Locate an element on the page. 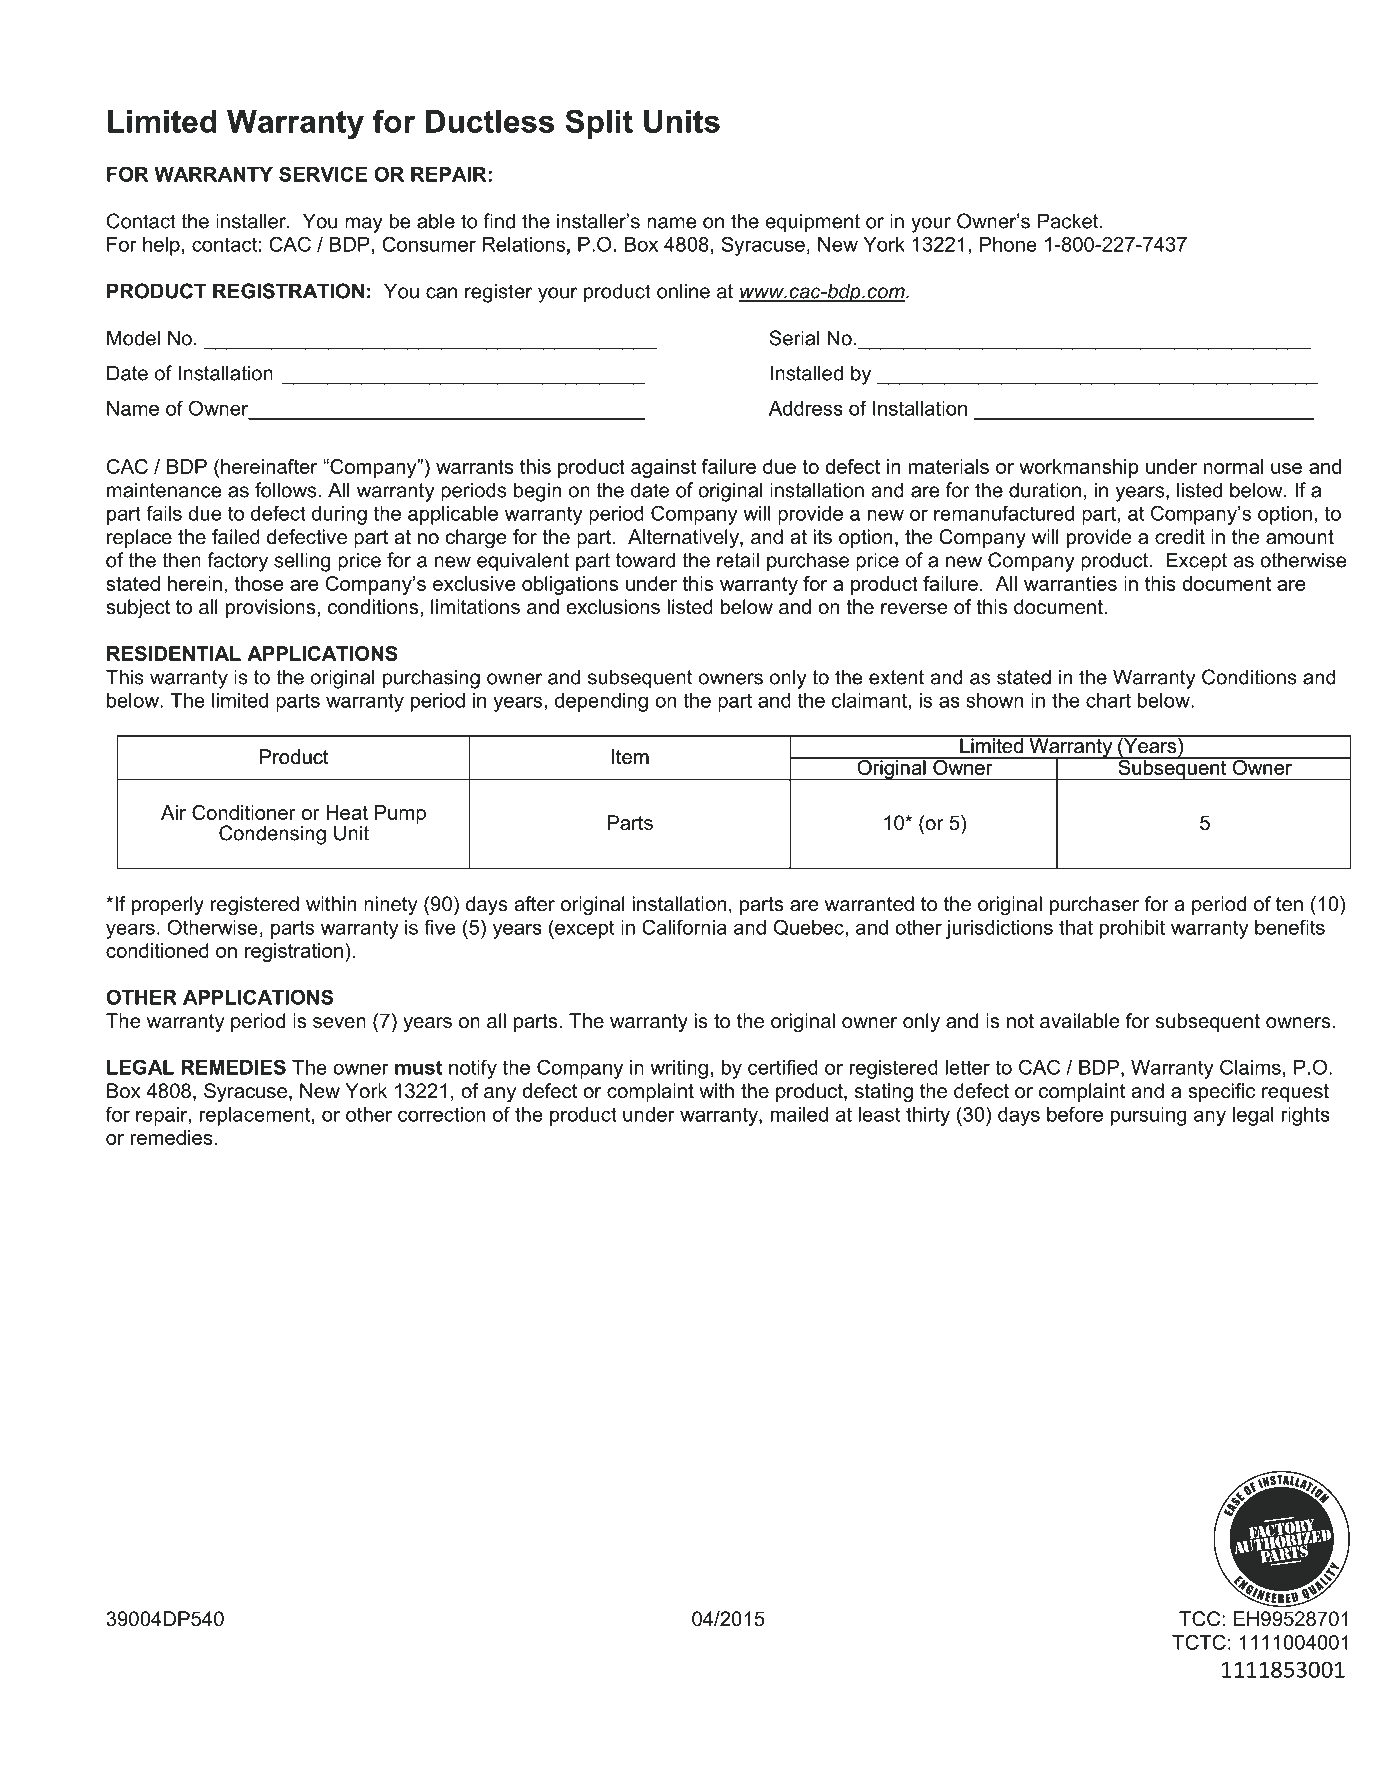 The height and width of the document is (1789, 1383). Packet is located at coordinates (1069, 221).
